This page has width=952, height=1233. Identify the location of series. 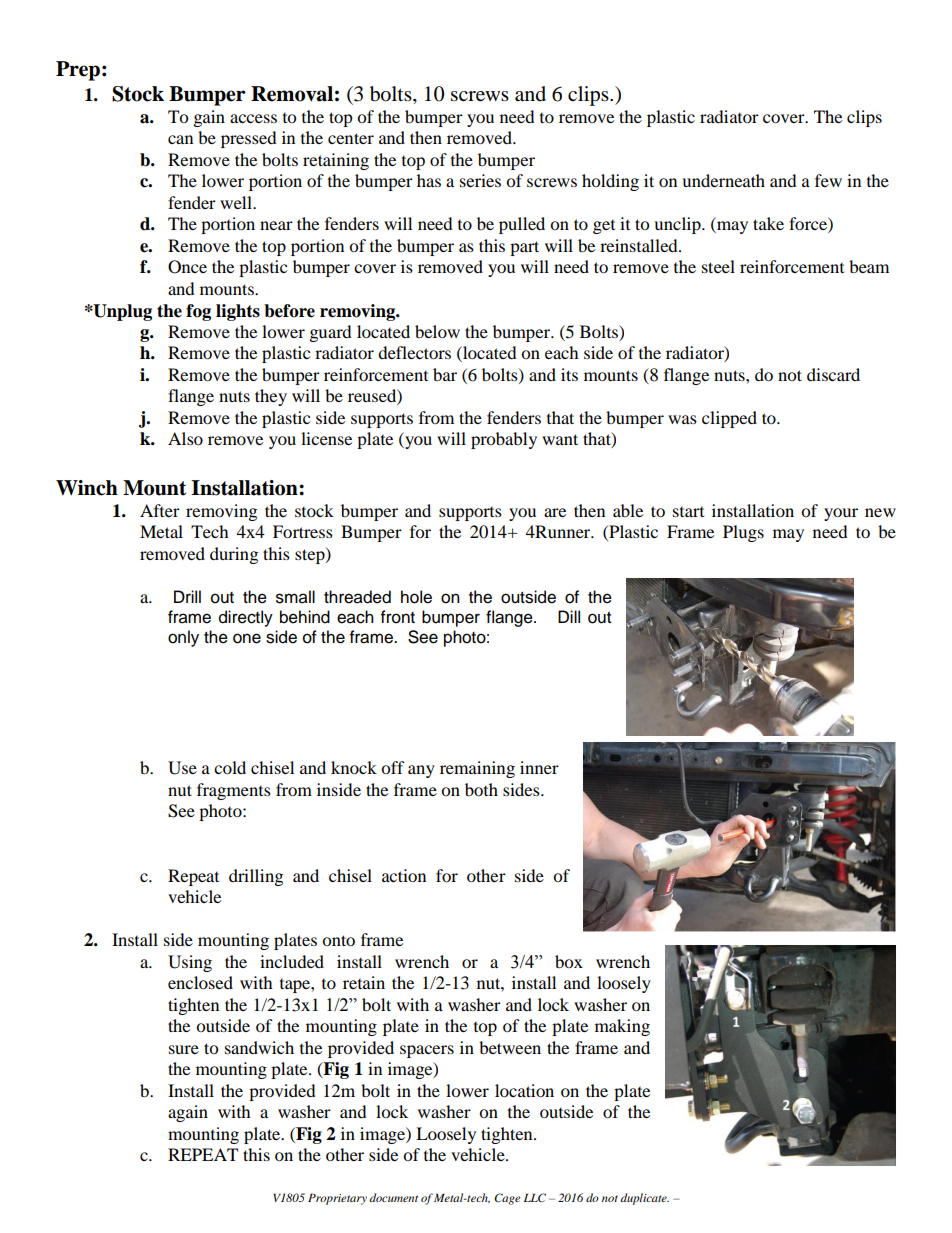
(480, 180).
